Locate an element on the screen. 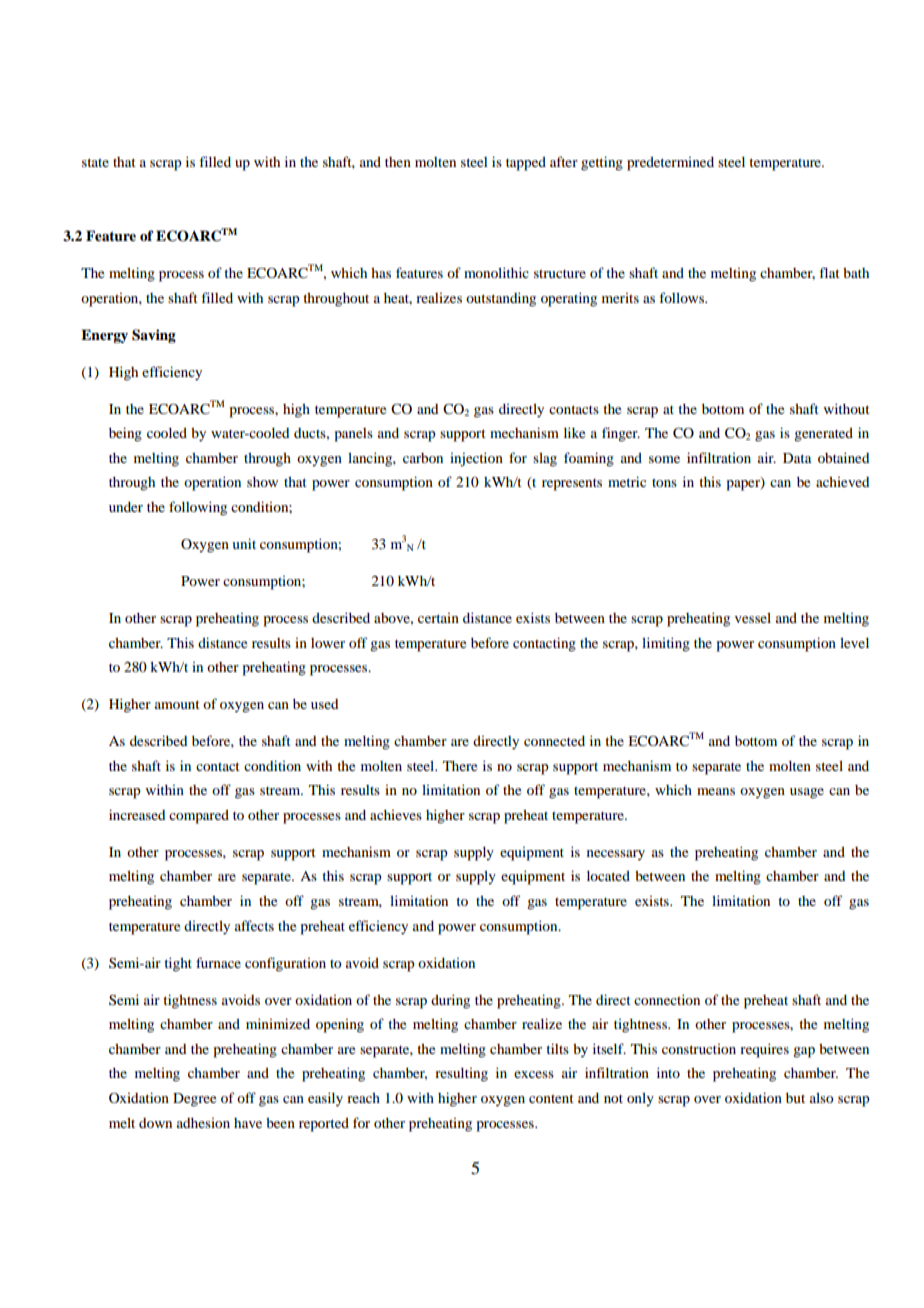 The image size is (924, 1308). state is located at coordinates (95, 162).
